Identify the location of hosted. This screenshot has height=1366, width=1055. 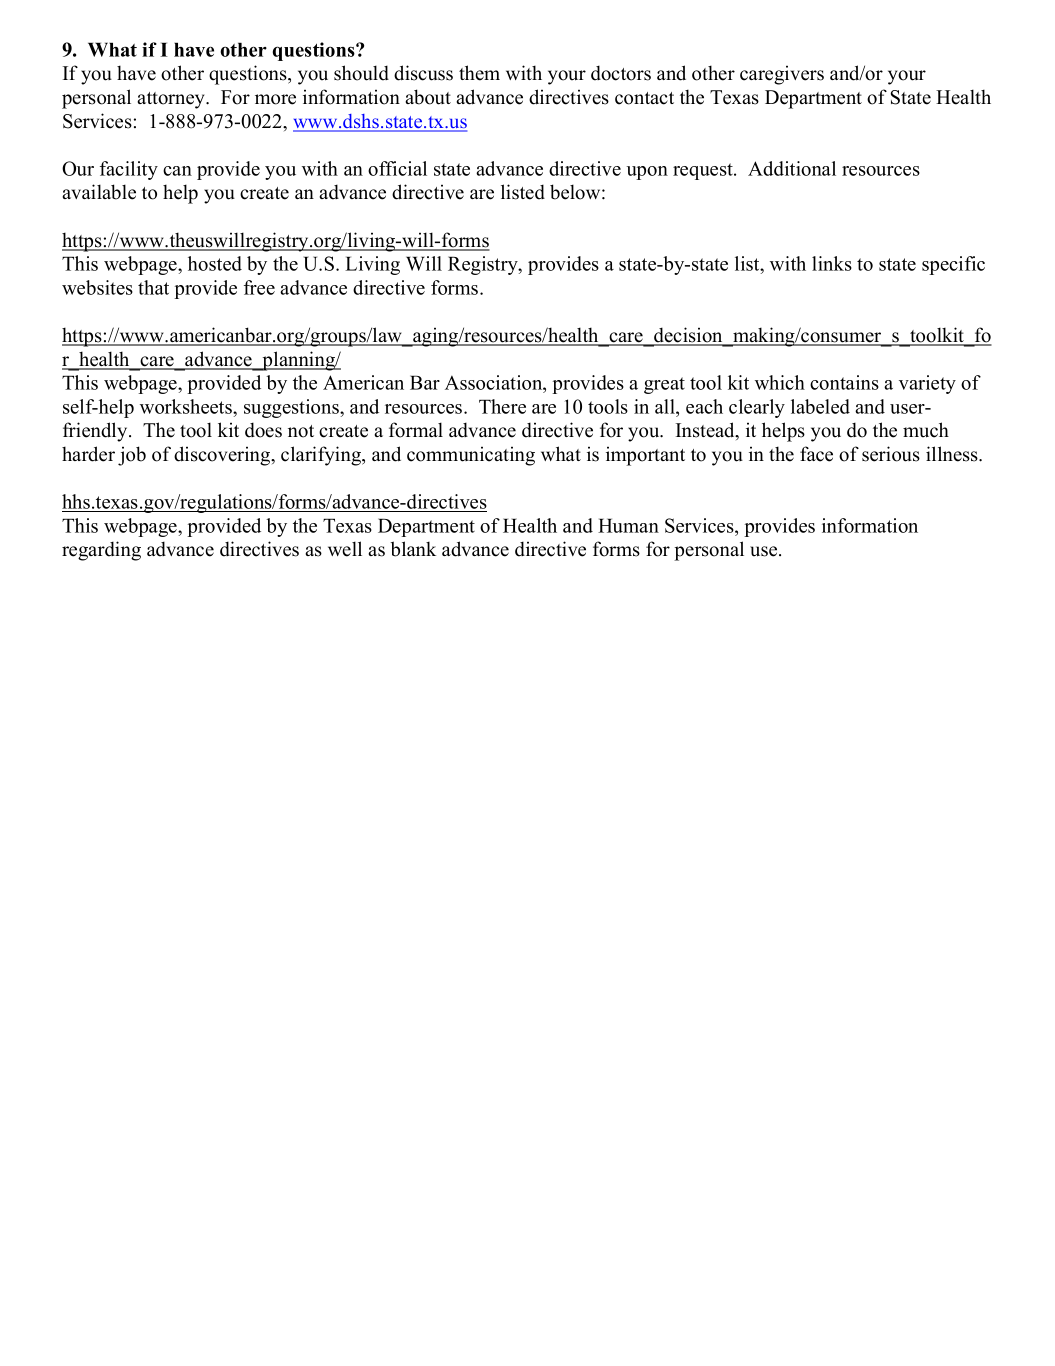
(215, 263).
